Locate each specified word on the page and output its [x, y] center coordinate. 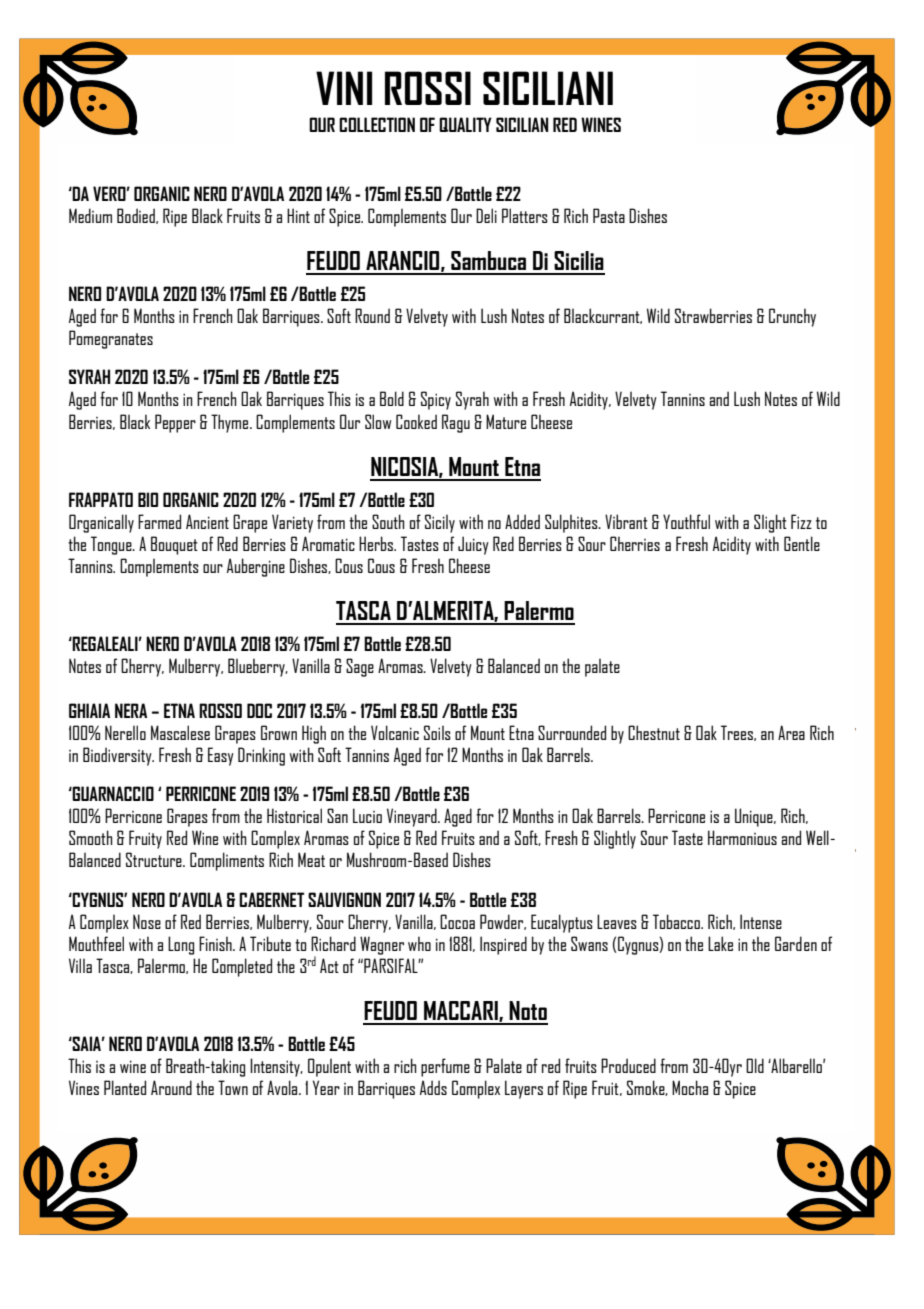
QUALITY [465, 124]
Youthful [686, 521]
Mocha [690, 1087]
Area [791, 732]
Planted [125, 1087]
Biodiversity [118, 756]
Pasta [609, 215]
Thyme [231, 423]
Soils [437, 732]
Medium [90, 215]
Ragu [456, 423]
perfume [445, 1067]
